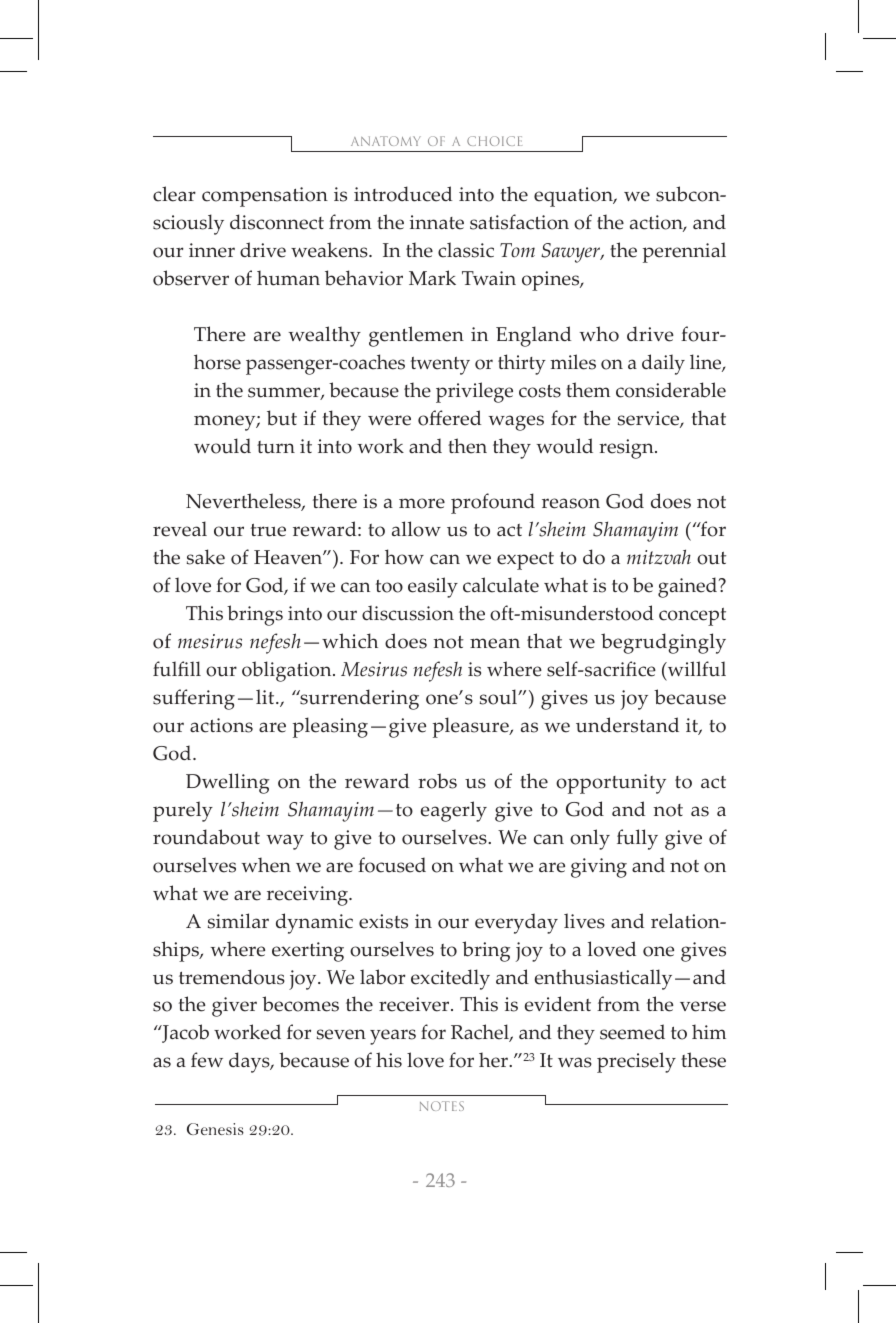  I want to click on offered, so click(449, 418).
